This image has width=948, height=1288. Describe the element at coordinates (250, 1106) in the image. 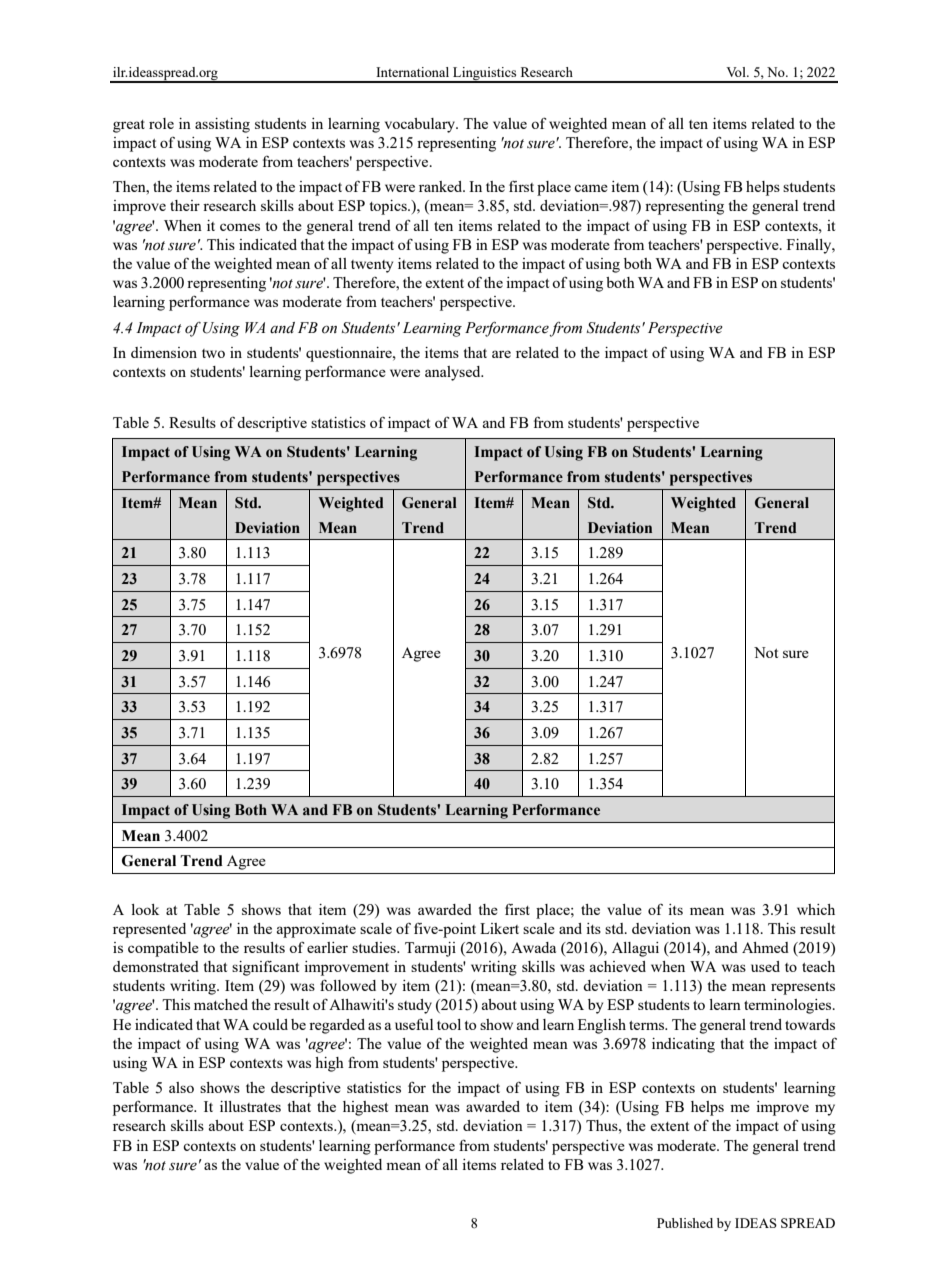

I see `illustrates` at that location.
